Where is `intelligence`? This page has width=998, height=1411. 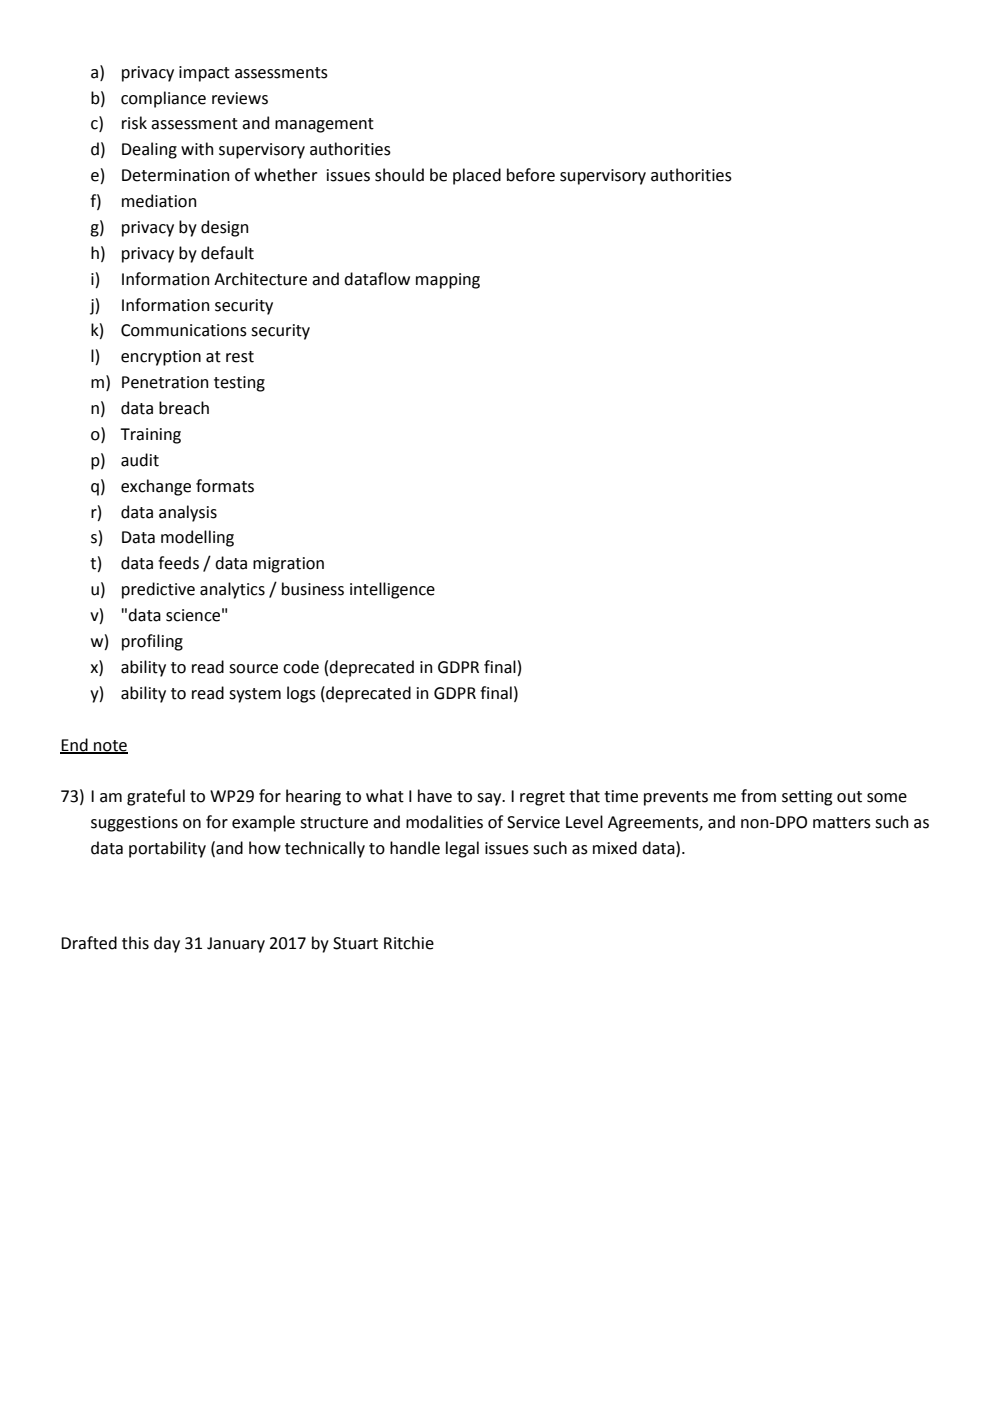
intelligence is located at coordinates (392, 590).
